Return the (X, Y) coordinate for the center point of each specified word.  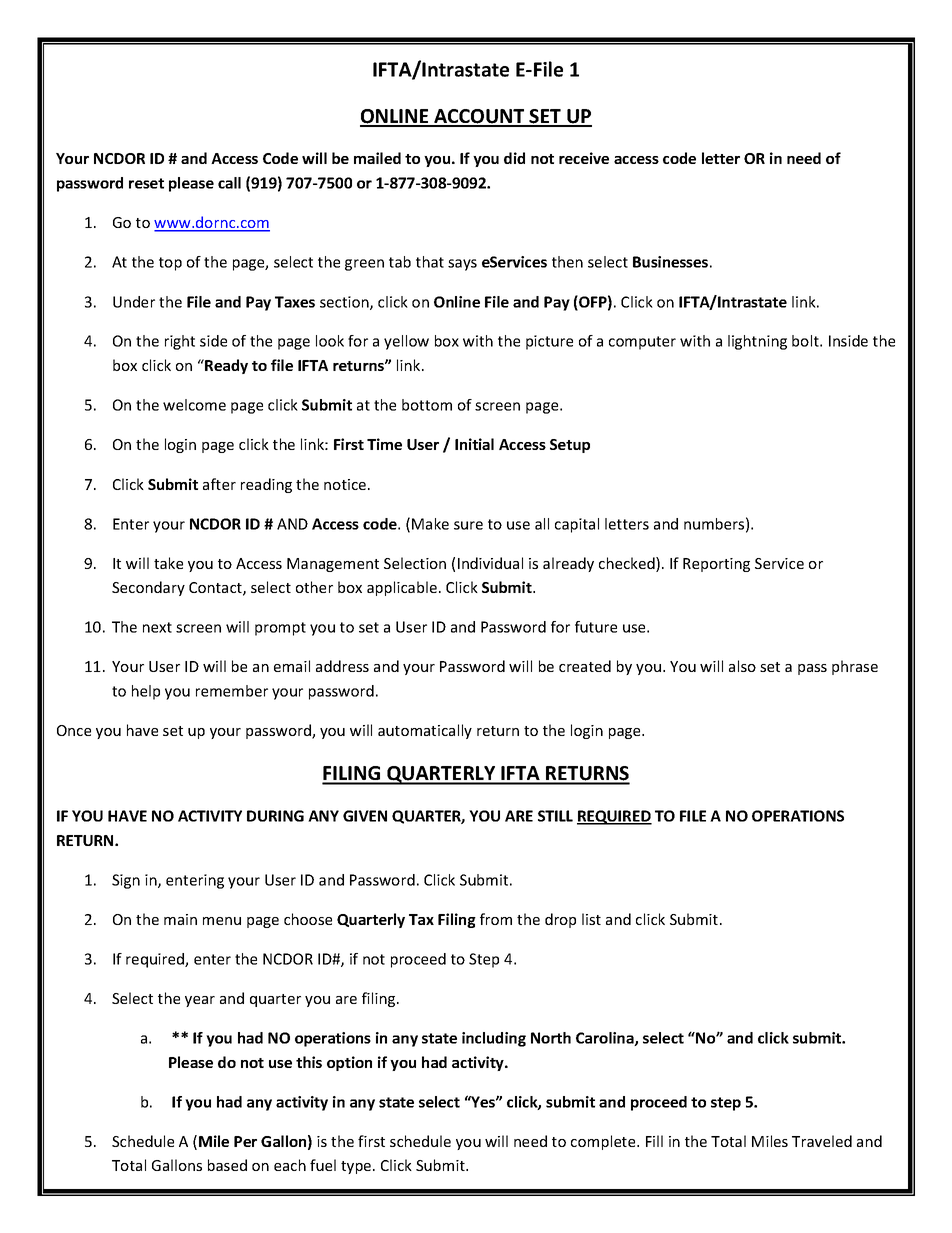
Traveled (822, 1141)
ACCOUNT (479, 117)
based (227, 1165)
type (357, 1167)
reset (146, 183)
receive (584, 158)
